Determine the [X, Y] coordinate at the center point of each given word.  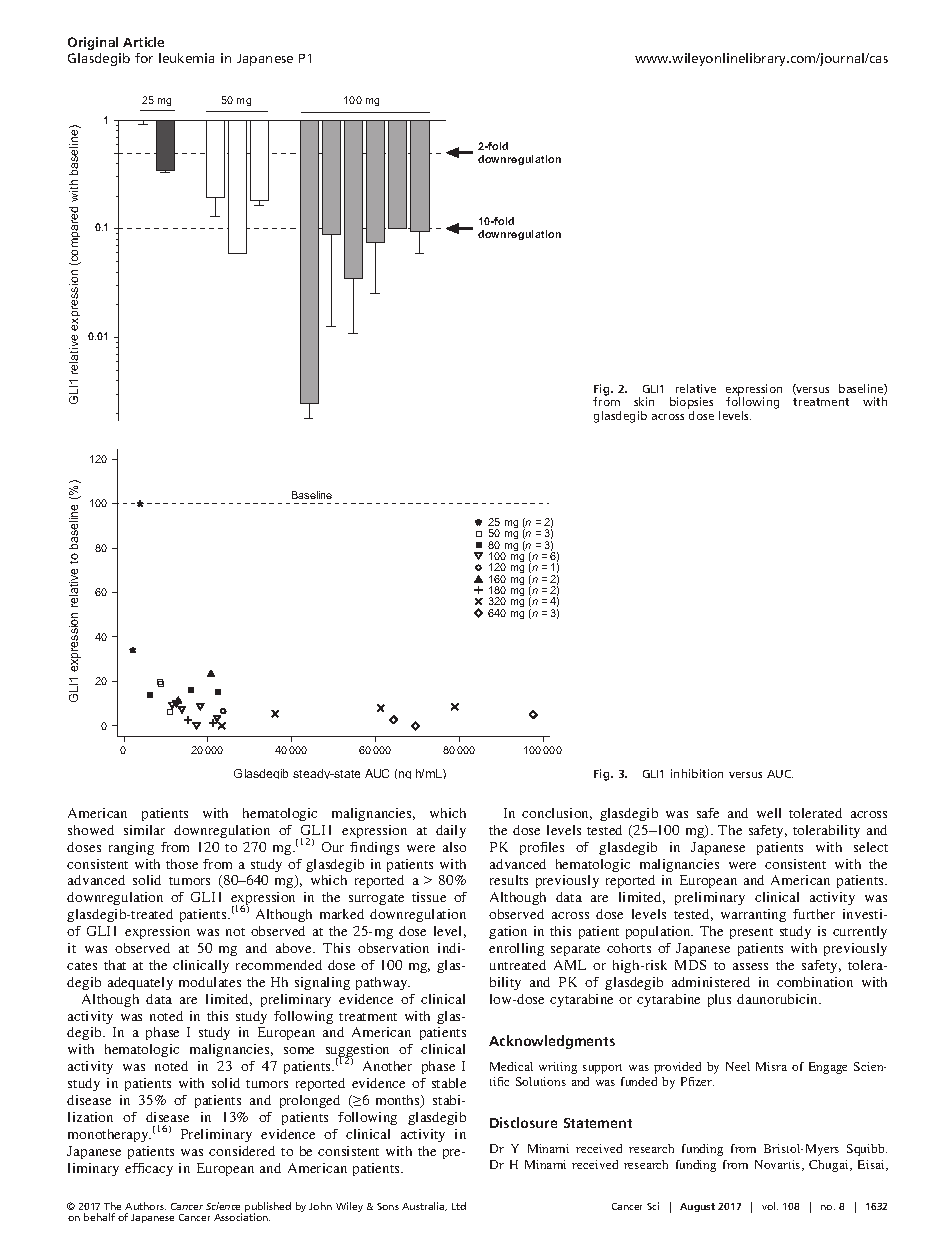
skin [644, 401]
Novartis [779, 1165]
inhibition [697, 773]
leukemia [186, 58]
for [144, 58]
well [769, 813]
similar [144, 830]
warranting [753, 915]
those [182, 864]
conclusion [557, 814]
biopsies [691, 404]
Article [143, 42]
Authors [145, 1206]
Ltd [459, 1206]
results [509, 880]
